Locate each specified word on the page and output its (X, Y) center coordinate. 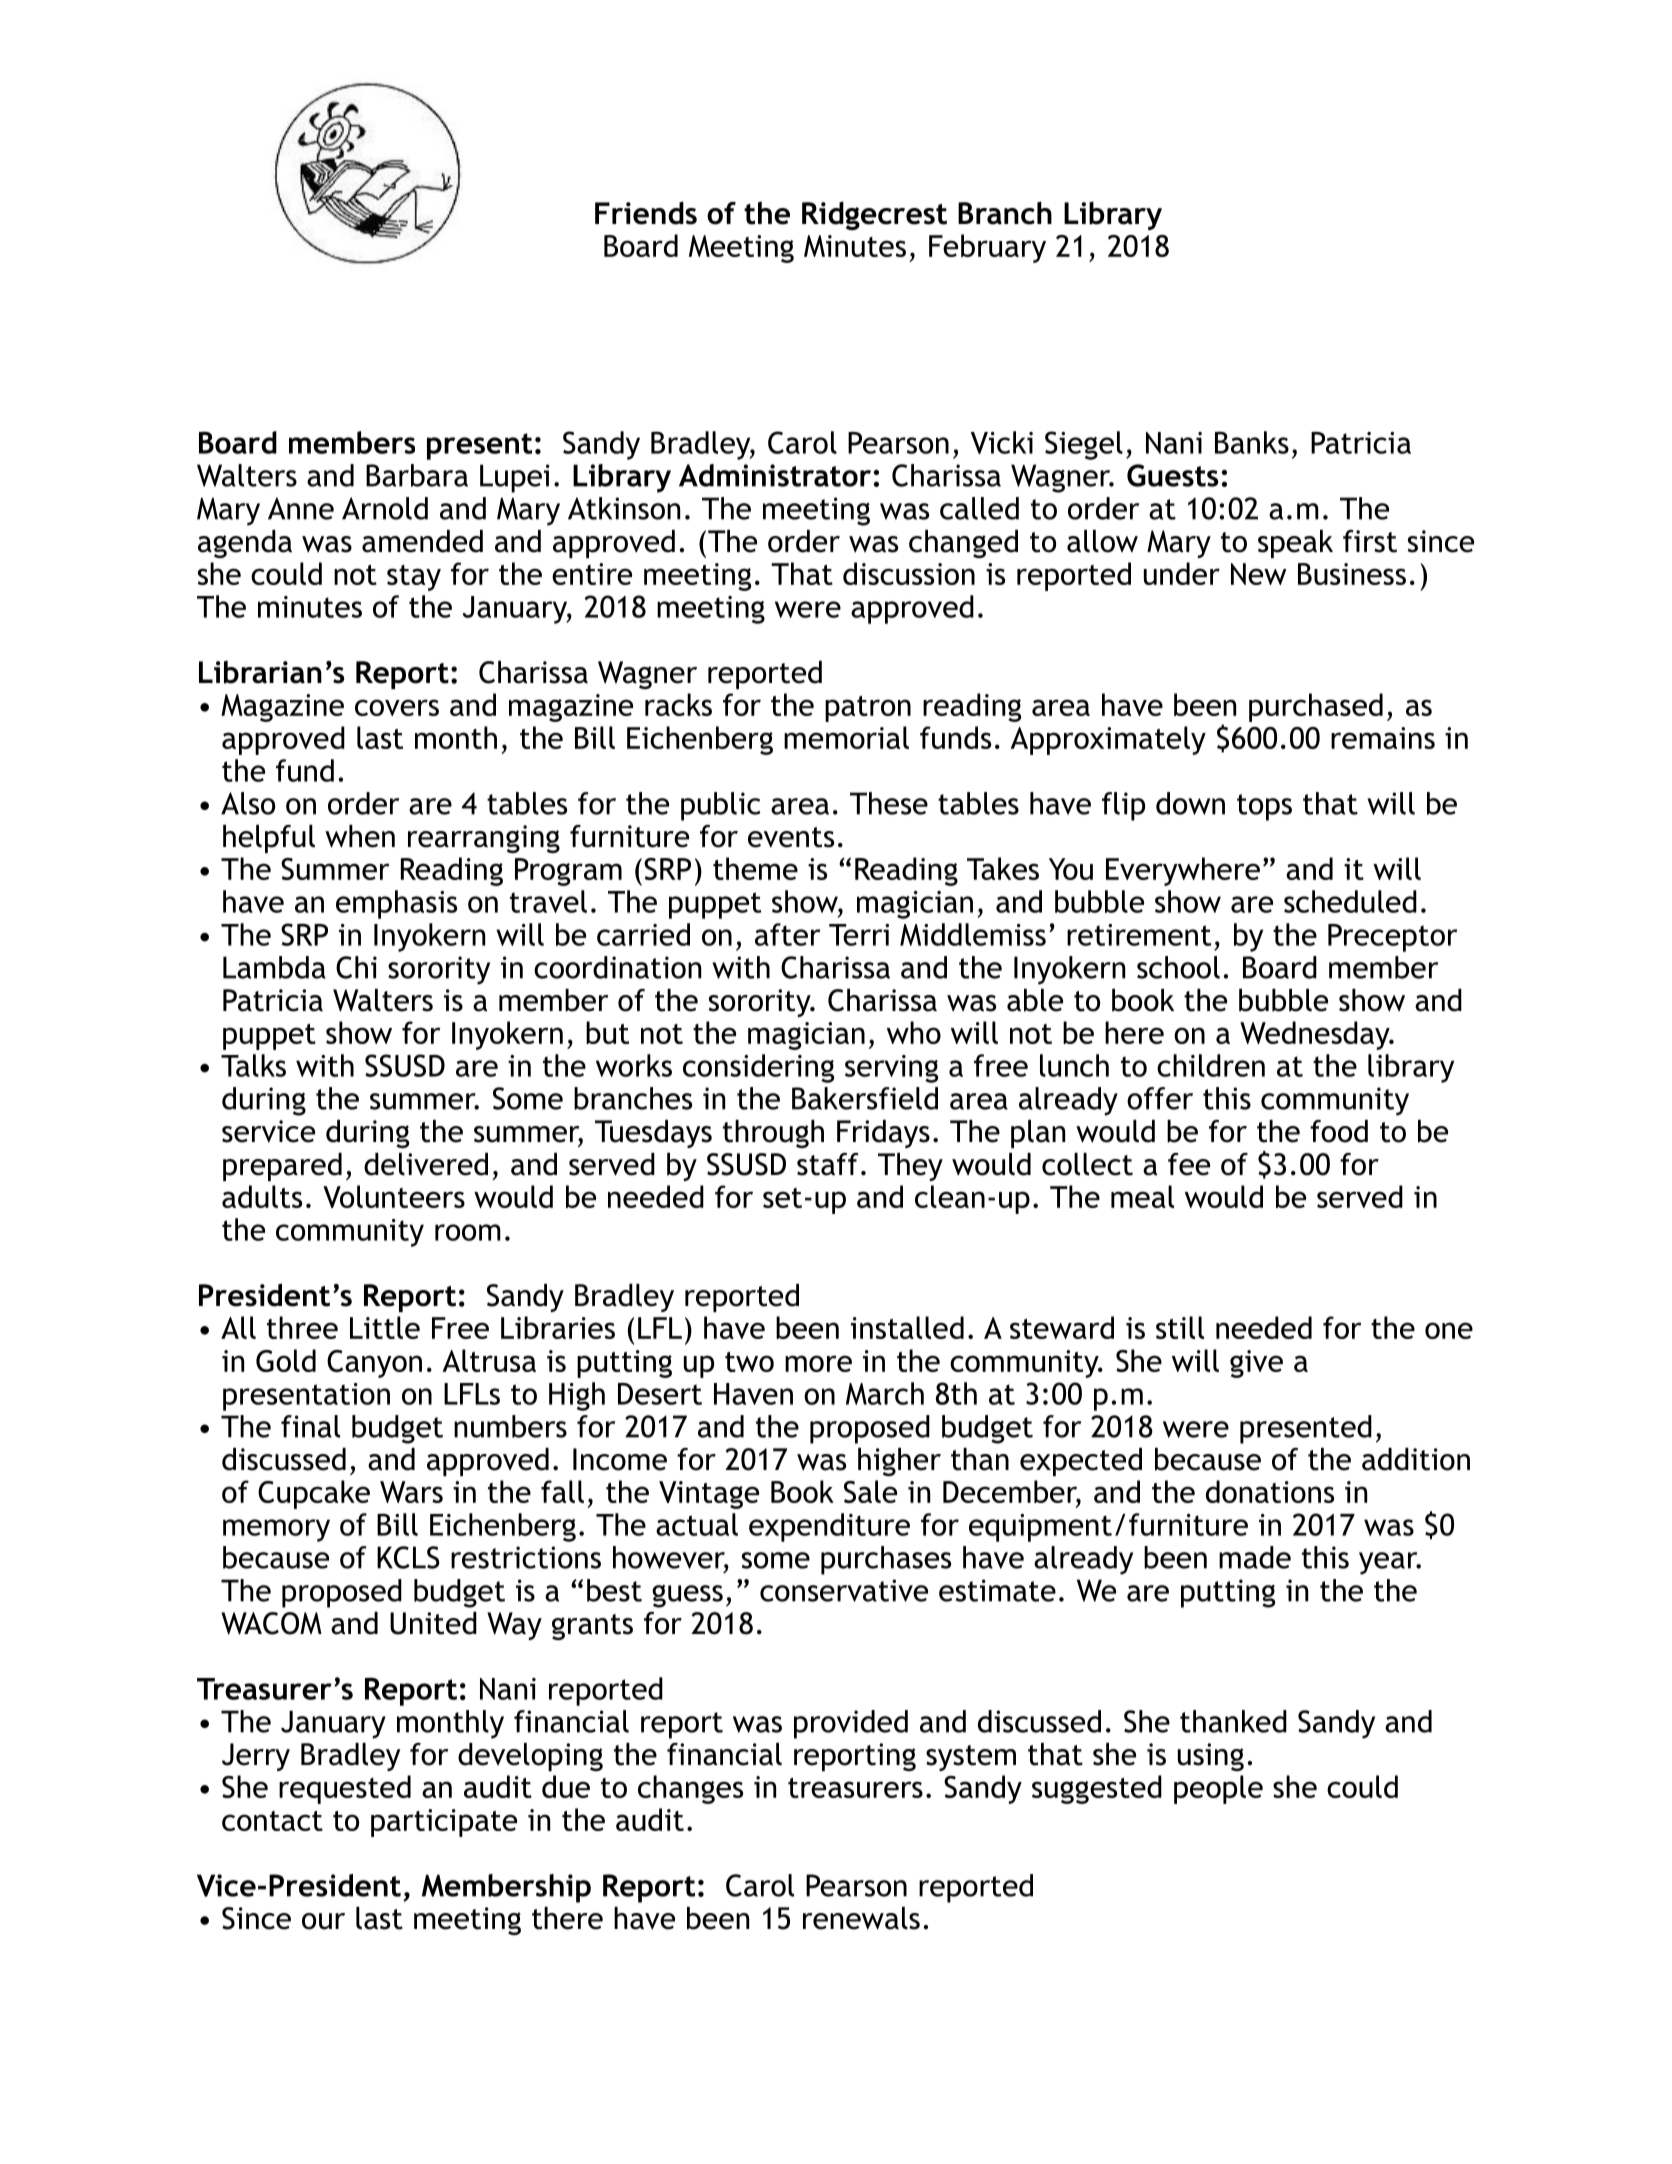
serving (891, 1069)
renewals (861, 1918)
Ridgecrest (874, 215)
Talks (253, 1065)
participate (444, 1823)
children (1211, 1065)
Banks (1252, 442)
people (1218, 1789)
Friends (646, 213)
